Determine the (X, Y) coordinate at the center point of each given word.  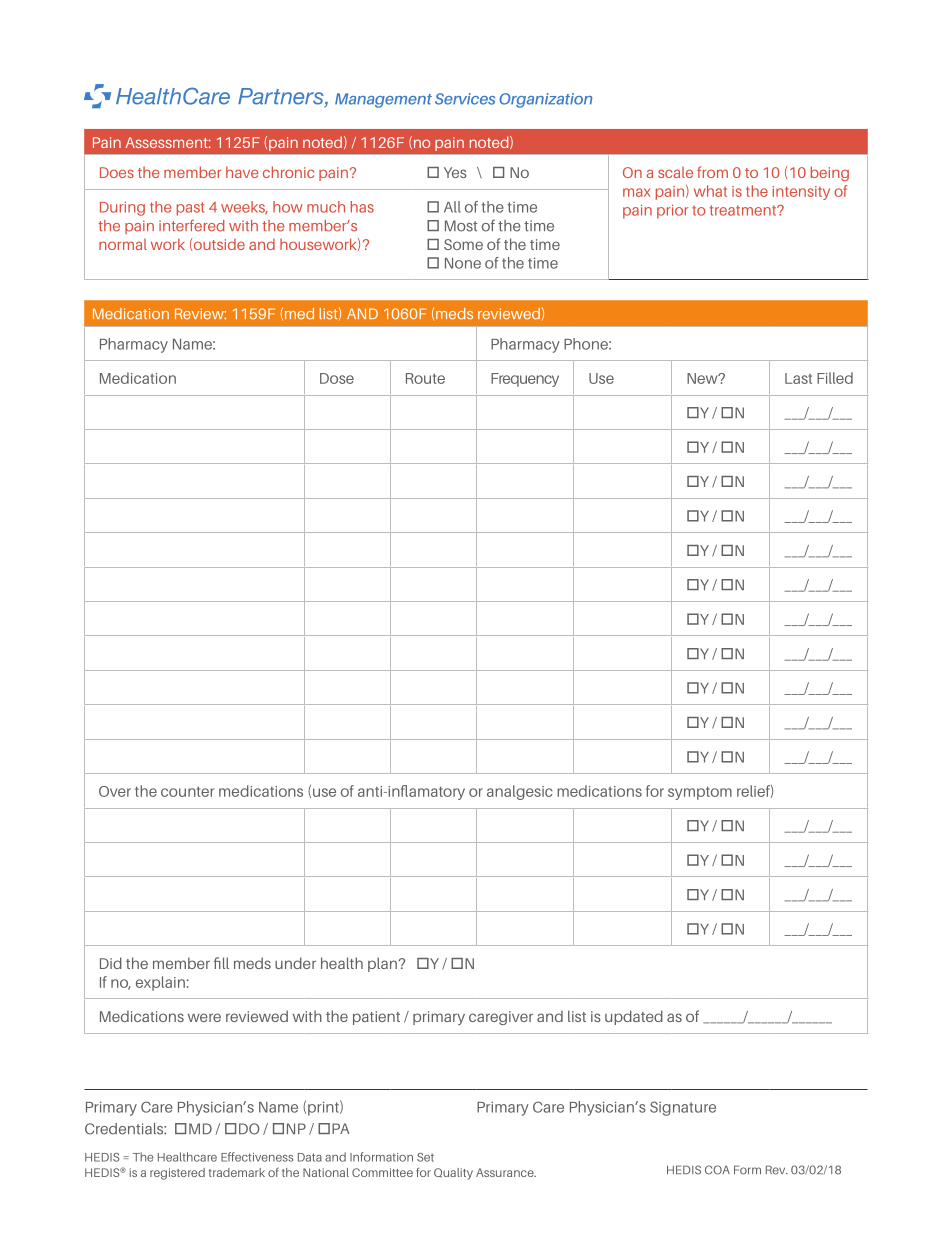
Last (798, 378)
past (191, 209)
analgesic (520, 792)
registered (177, 1174)
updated (634, 1017)
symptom (700, 793)
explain (160, 983)
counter (187, 791)
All (452, 207)
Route (425, 378)
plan (382, 964)
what (710, 191)
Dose (337, 378)
